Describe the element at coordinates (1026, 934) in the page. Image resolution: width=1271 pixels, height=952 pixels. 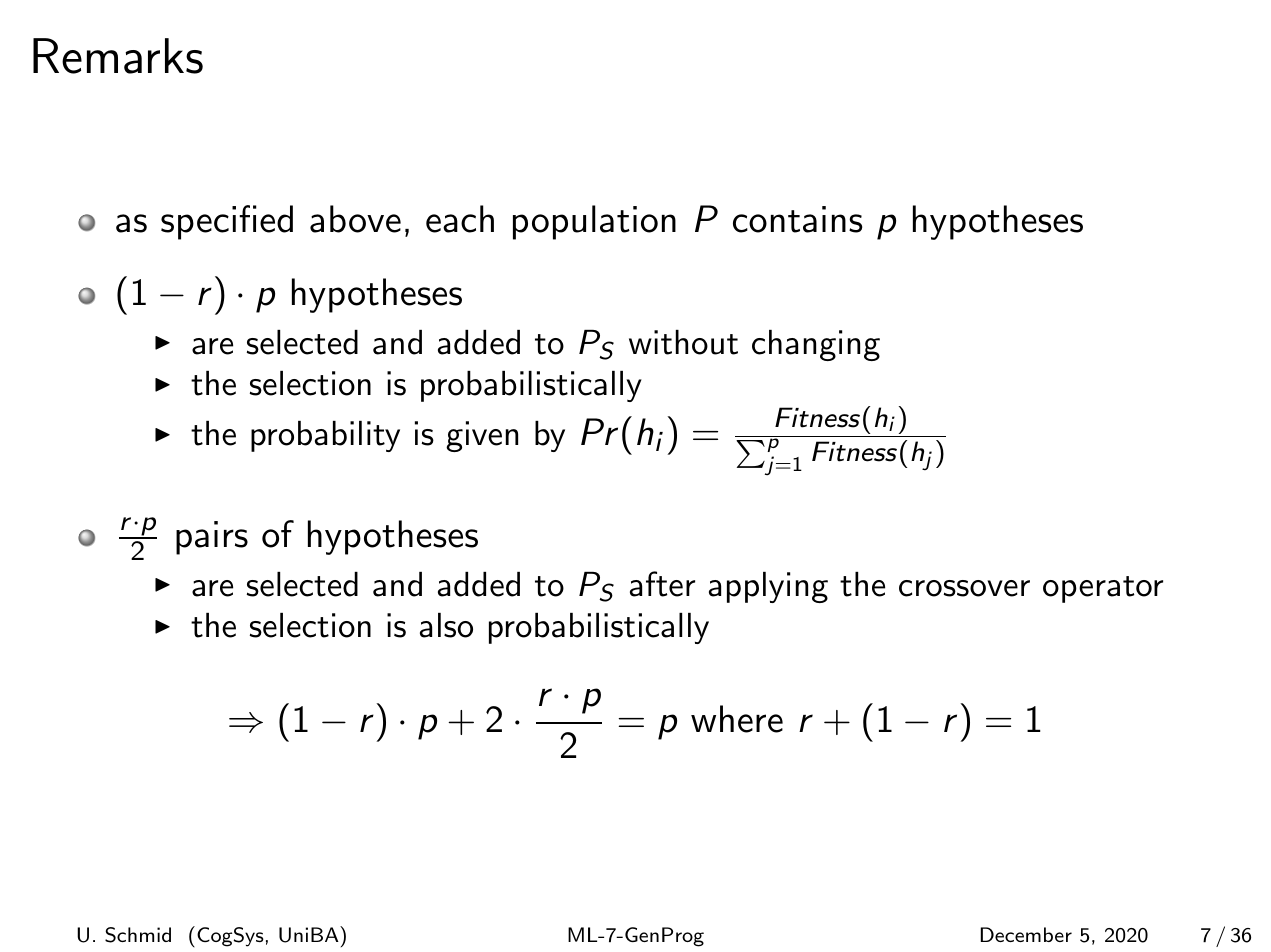
I see `December` at that location.
